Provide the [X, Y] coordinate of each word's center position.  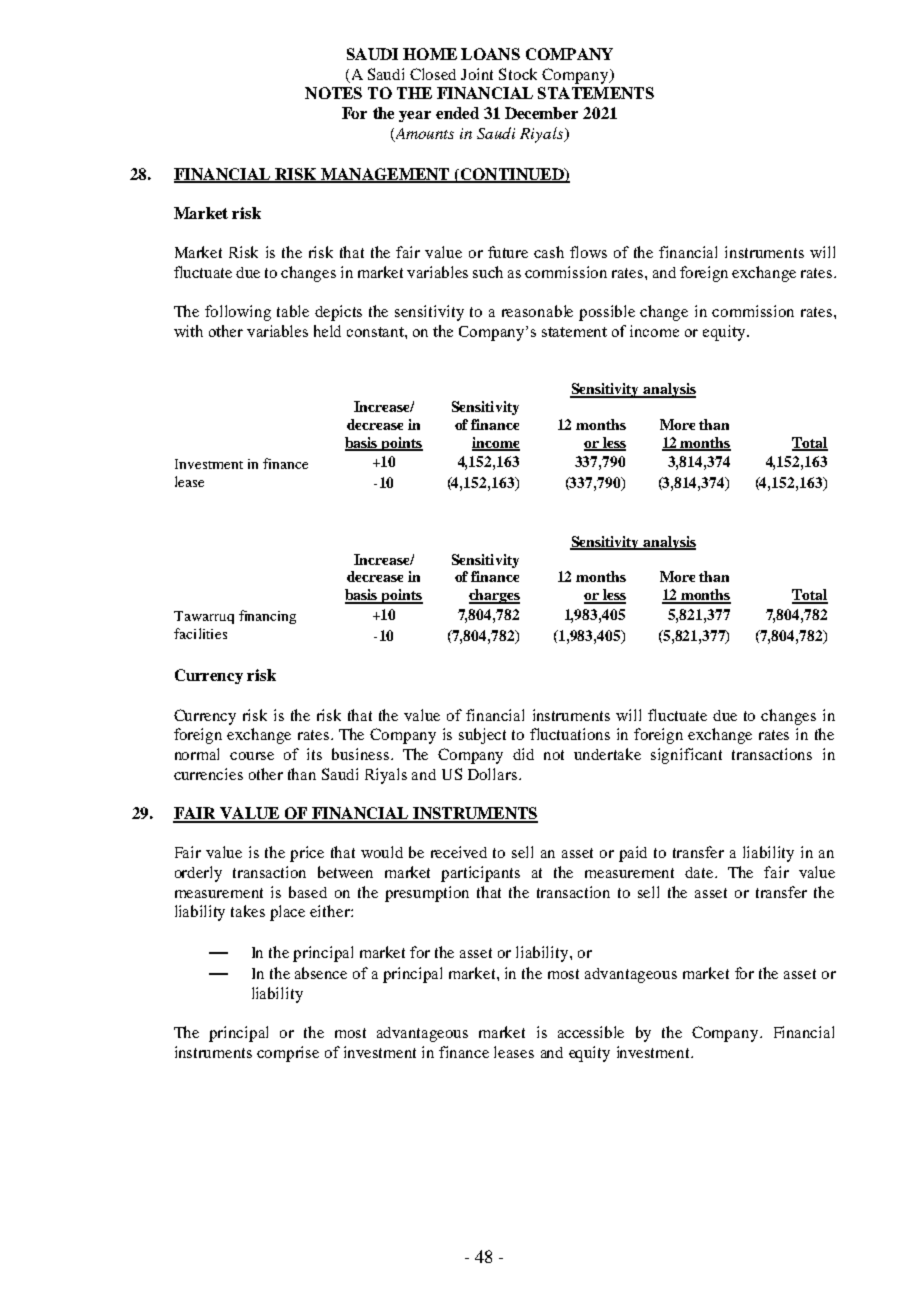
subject [482, 736]
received [459, 852]
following [238, 313]
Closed [433, 74]
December [541, 113]
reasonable [537, 311]
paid [633, 854]
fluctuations [570, 734]
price [307, 854]
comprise [288, 1054]
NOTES [333, 93]
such [488, 272]
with [188, 331]
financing [267, 617]
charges [494, 596]
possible [607, 313]
